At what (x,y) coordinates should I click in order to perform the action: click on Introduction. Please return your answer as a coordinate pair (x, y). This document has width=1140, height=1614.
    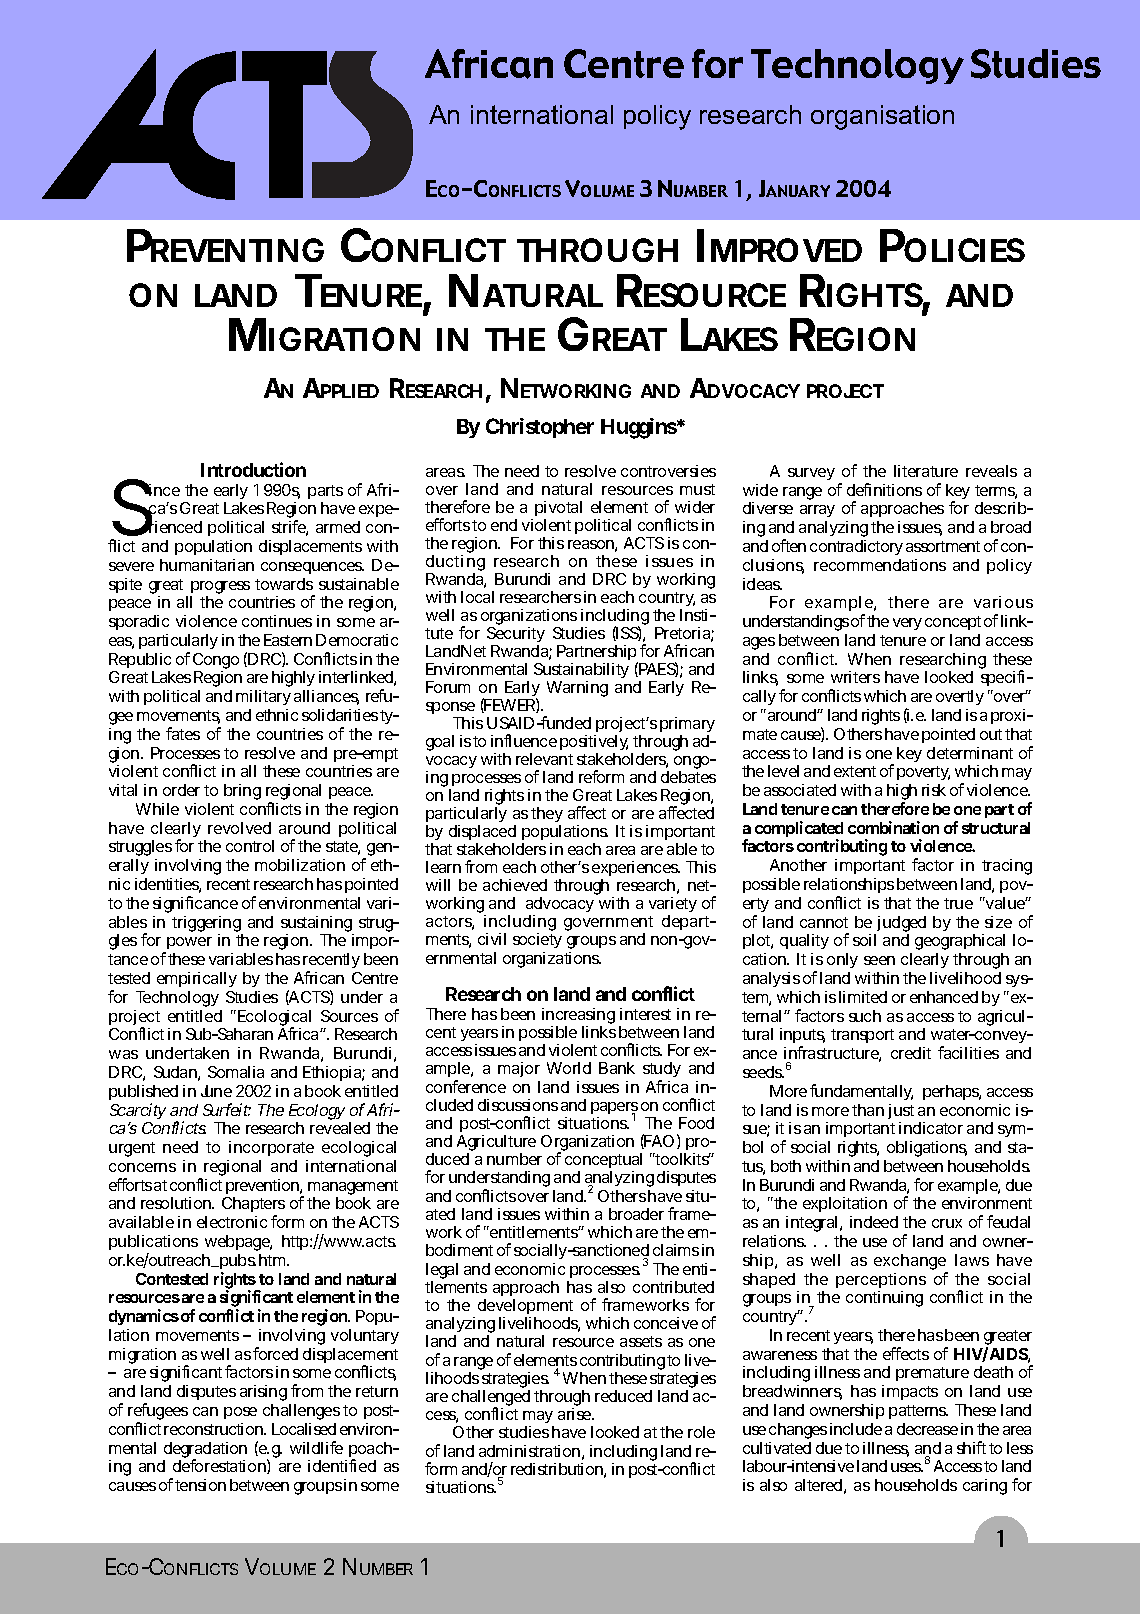
    Looking at the image, I should click on (253, 469).
